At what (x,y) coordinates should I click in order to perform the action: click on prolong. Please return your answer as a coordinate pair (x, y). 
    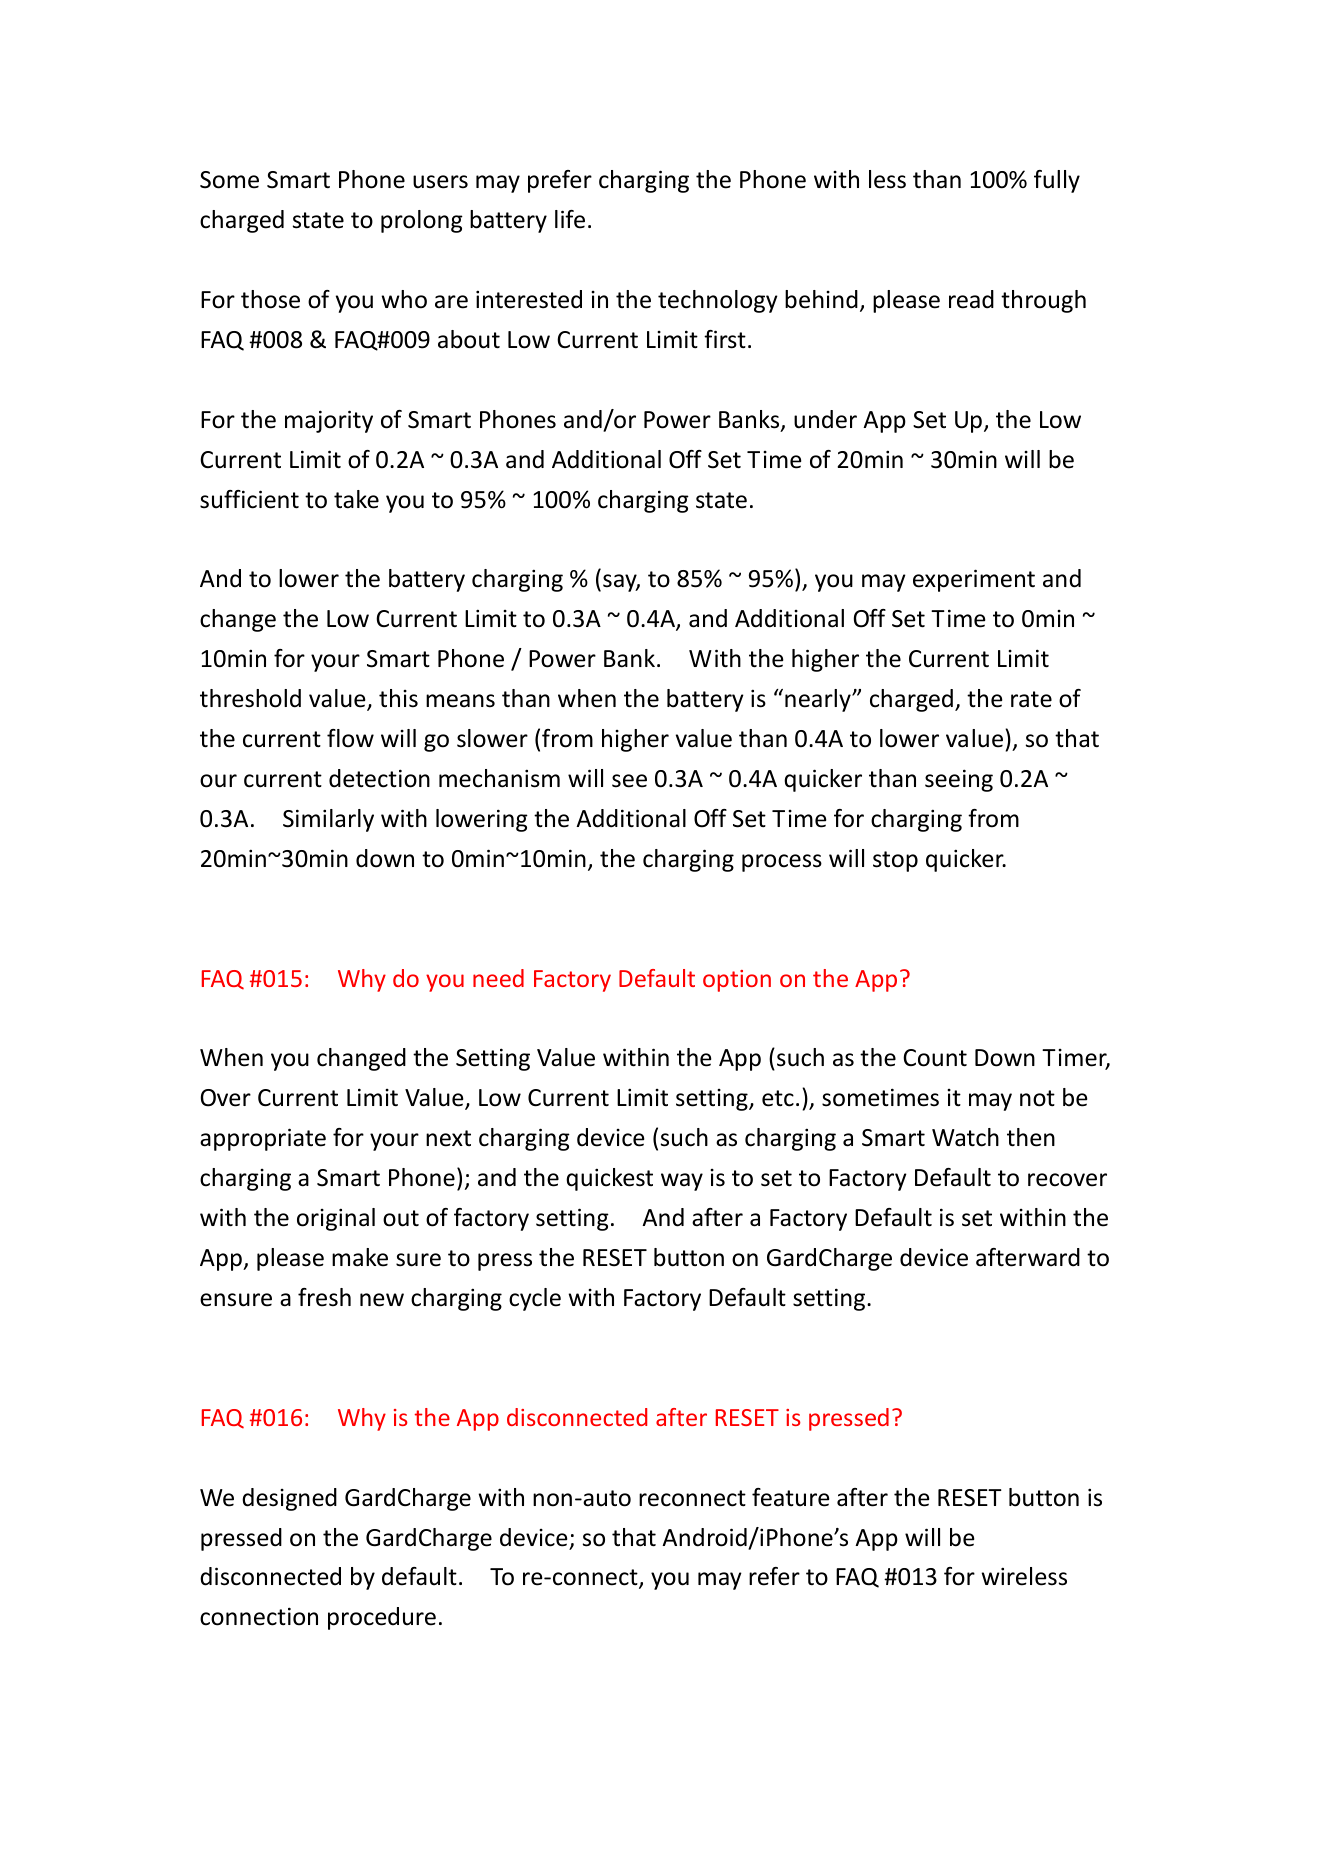
    Looking at the image, I should click on (422, 221).
